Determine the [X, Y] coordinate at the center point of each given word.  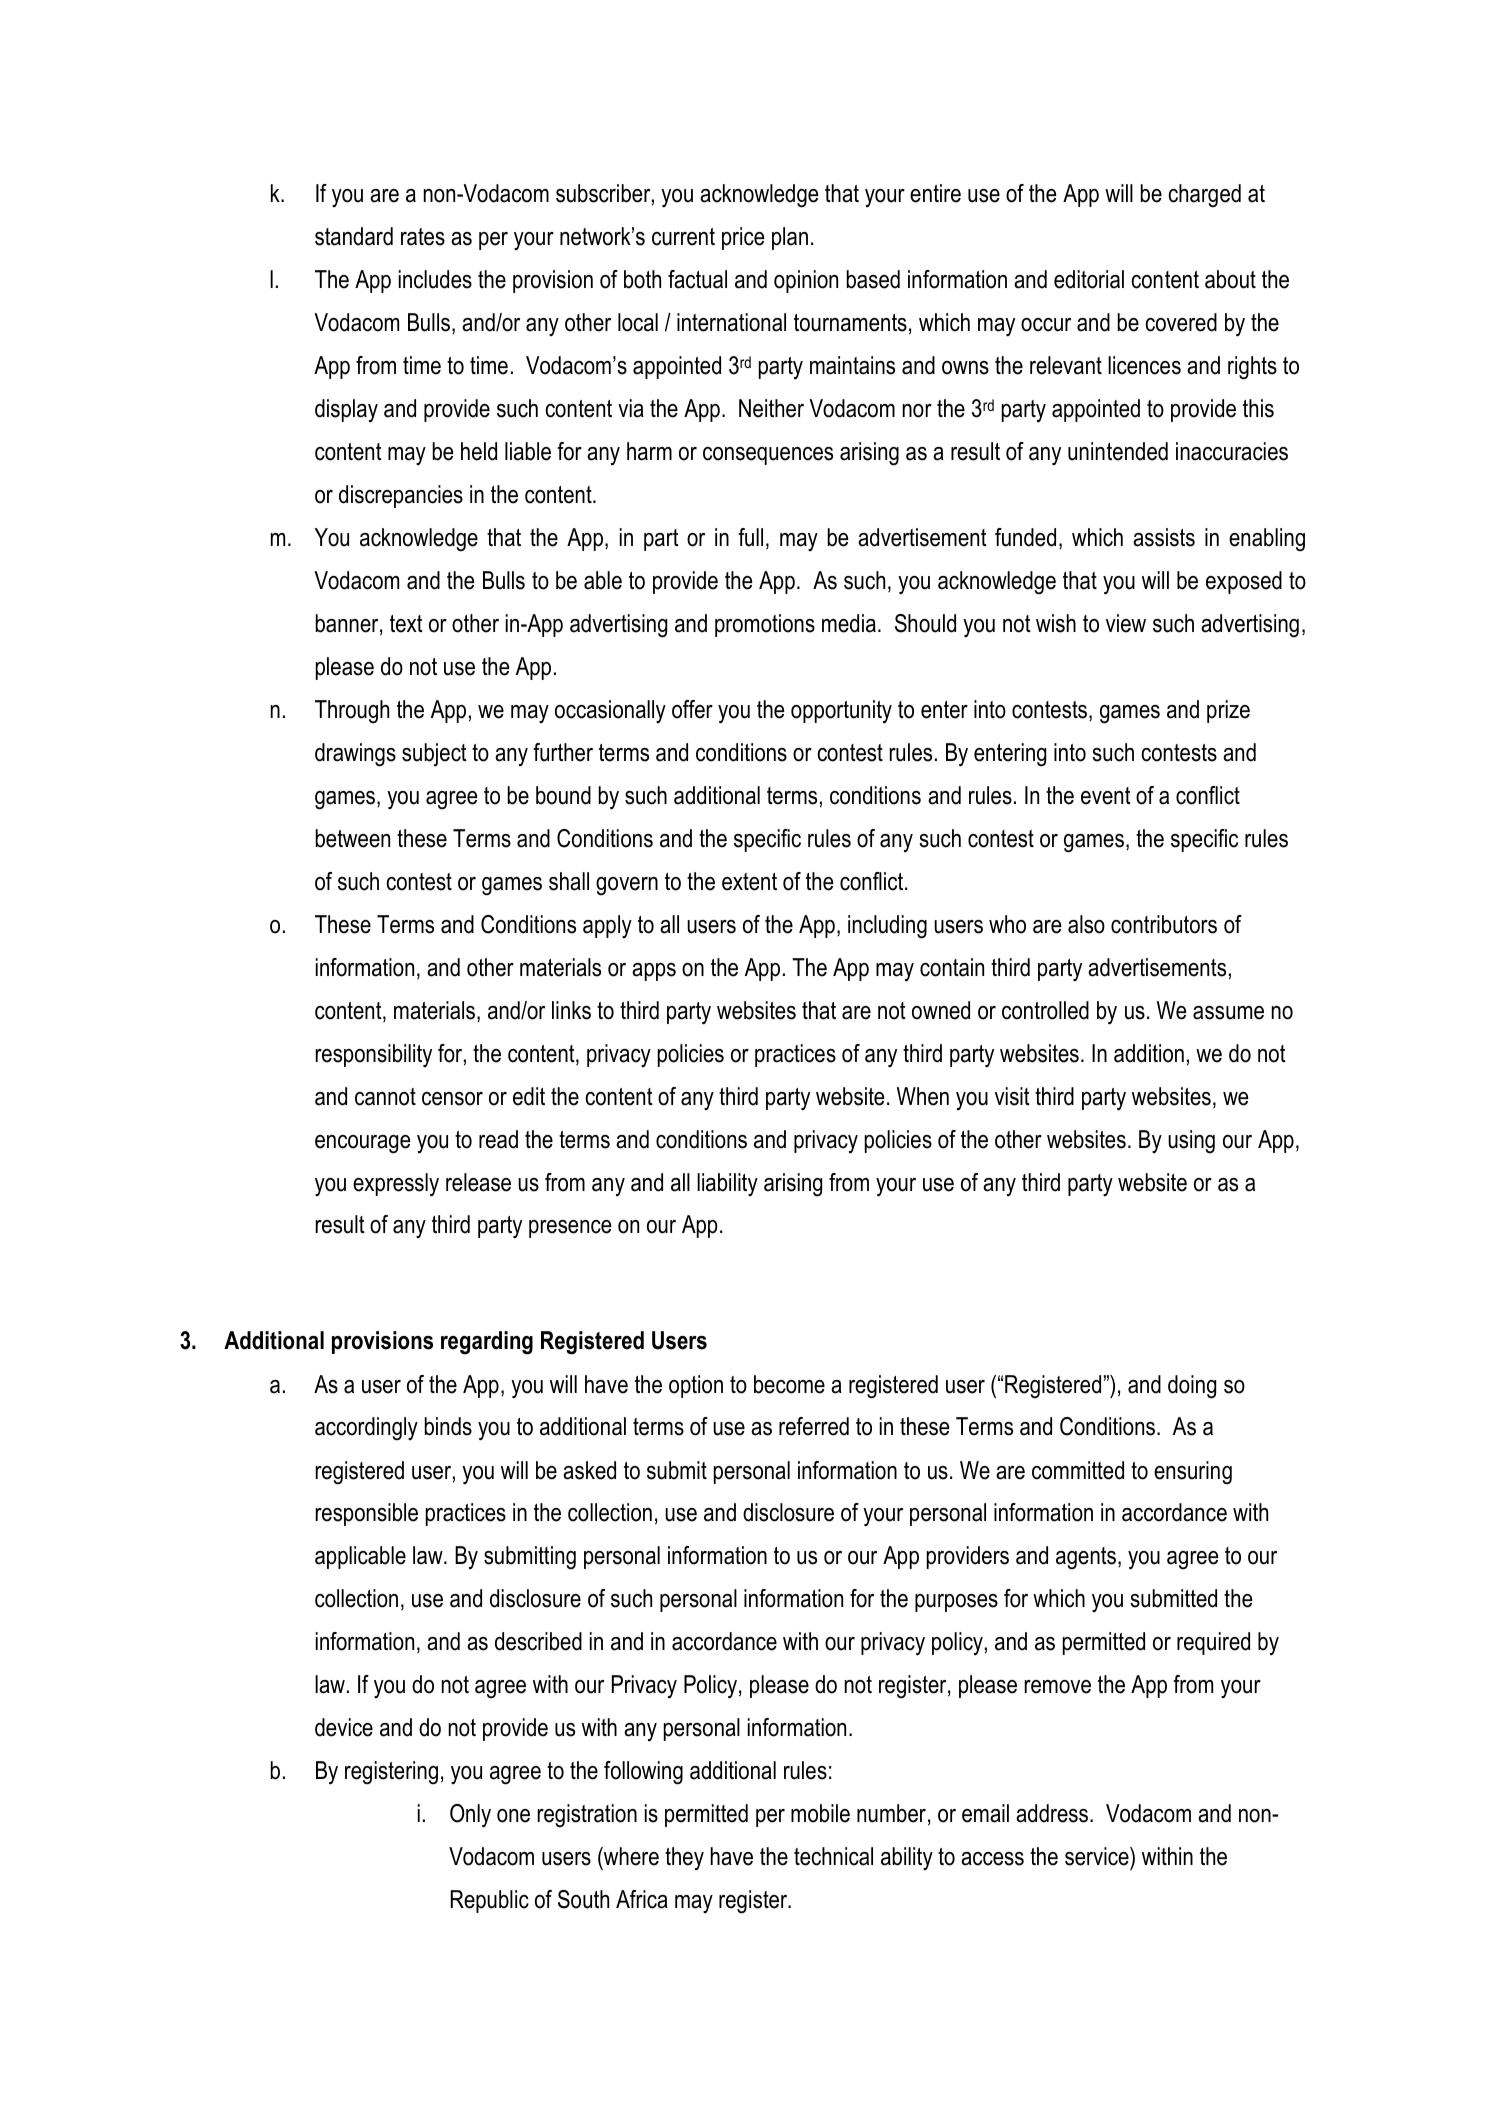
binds [448, 1426]
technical [833, 1856]
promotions [765, 625]
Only [470, 1816]
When [923, 1096]
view [1126, 623]
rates [423, 237]
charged [1205, 196]
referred [814, 1426]
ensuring [1193, 1473]
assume [1228, 1013]
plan [790, 238]
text [406, 624]
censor [452, 1099]
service [1098, 1856]
